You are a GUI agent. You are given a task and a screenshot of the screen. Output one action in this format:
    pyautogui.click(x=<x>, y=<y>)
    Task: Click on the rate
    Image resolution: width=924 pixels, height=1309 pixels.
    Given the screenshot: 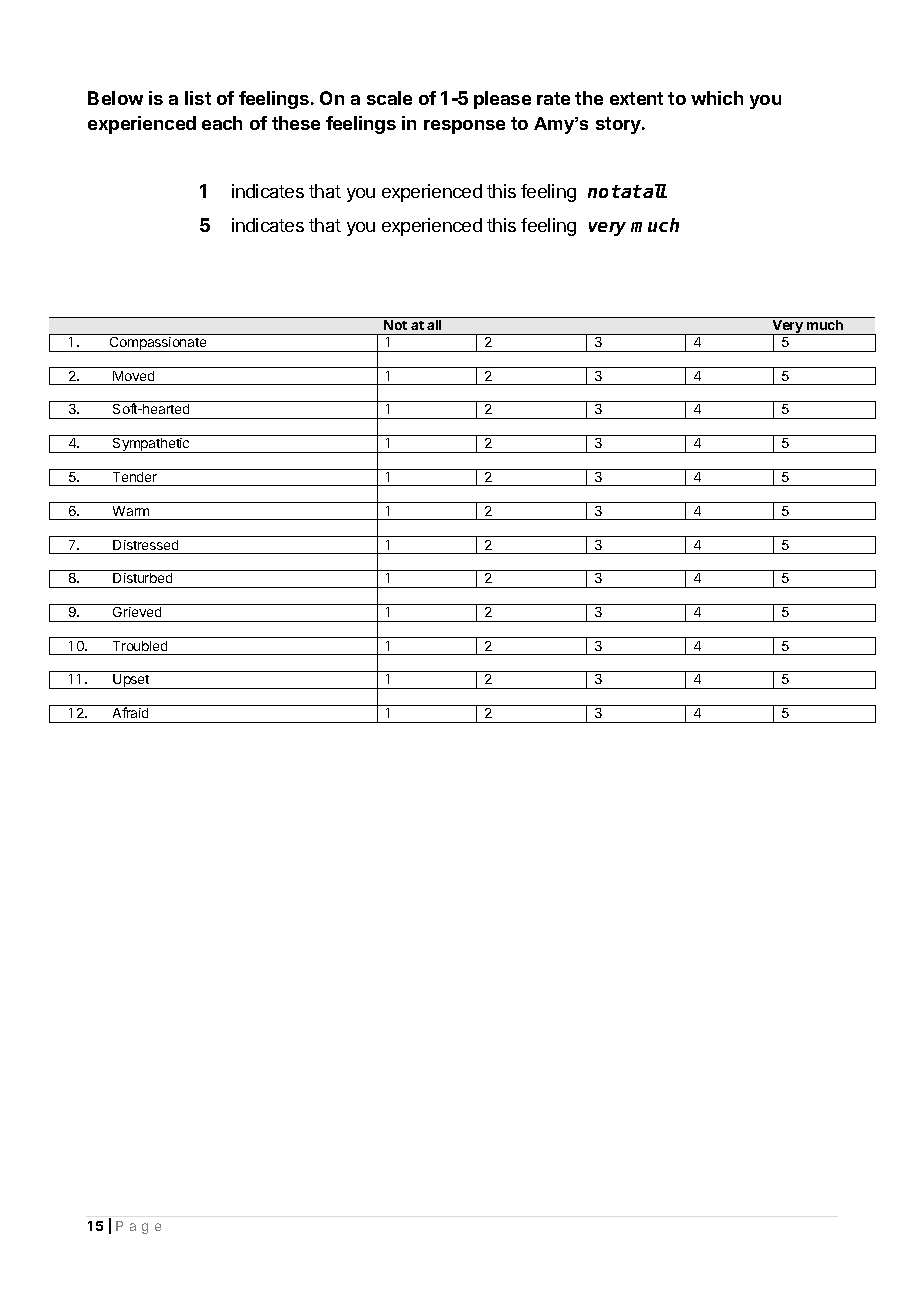 What is the action you would take?
    pyautogui.click(x=553, y=98)
